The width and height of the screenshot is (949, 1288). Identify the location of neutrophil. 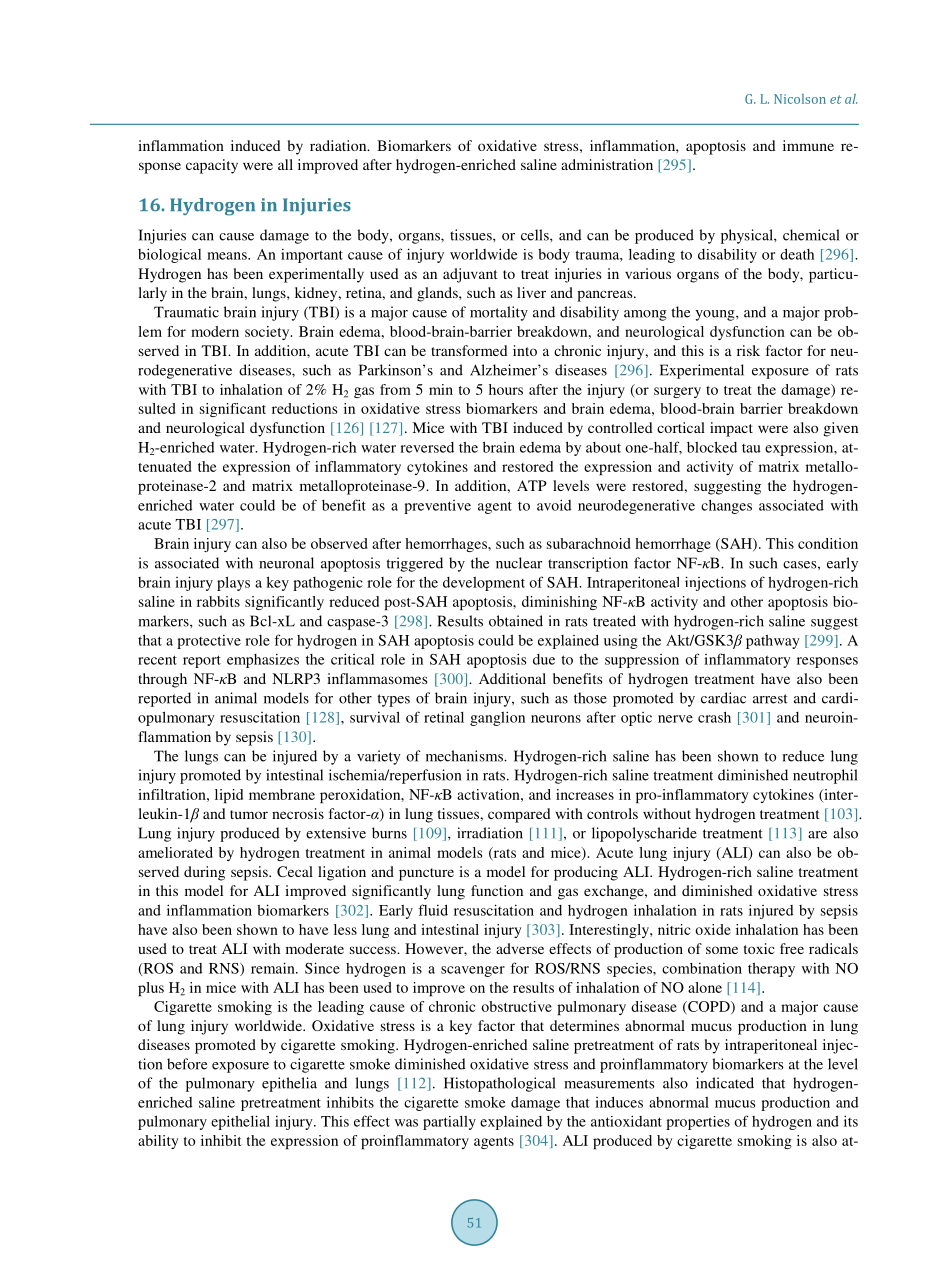
(825, 776).
